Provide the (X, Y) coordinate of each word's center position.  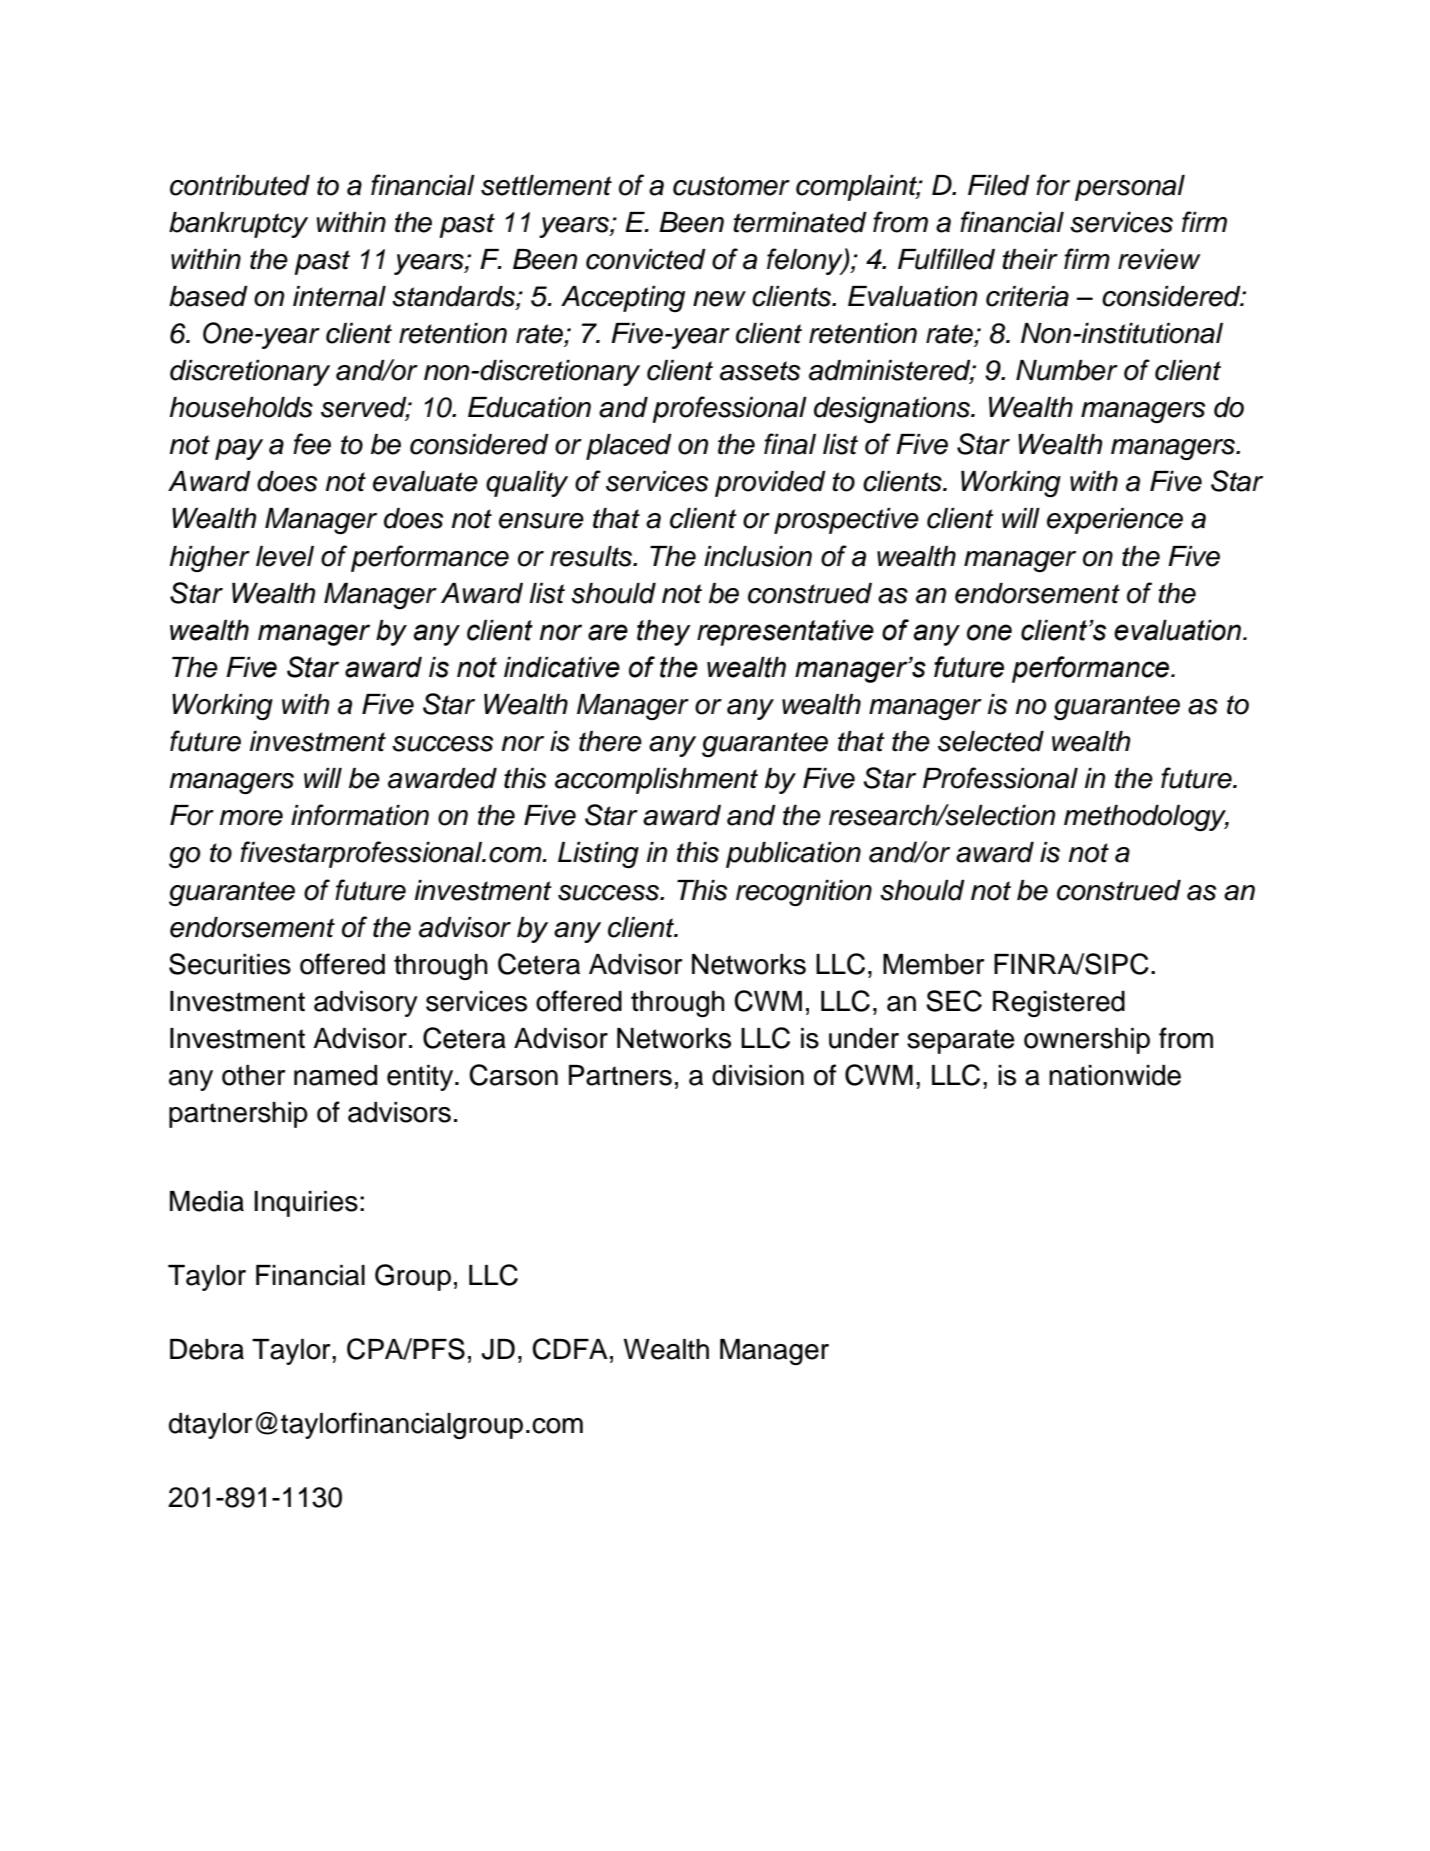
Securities (230, 964)
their (1030, 259)
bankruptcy (238, 225)
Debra (207, 1349)
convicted (646, 259)
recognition (804, 893)
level (285, 556)
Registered (1059, 1004)
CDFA (570, 1349)
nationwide (1115, 1075)
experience (1115, 521)
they (664, 633)
